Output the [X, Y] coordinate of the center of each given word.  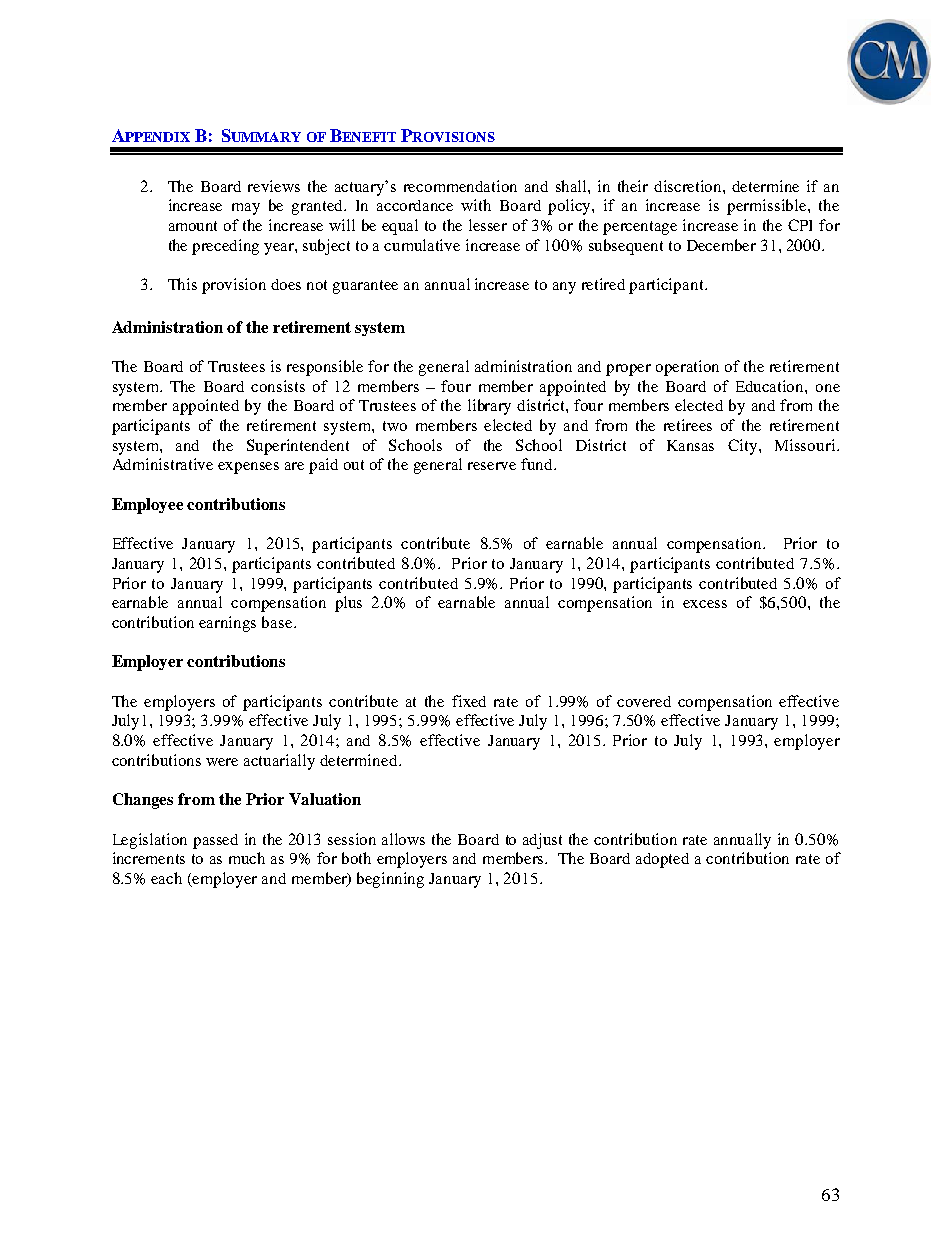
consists [278, 386]
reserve [492, 466]
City [744, 447]
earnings [227, 624]
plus [348, 604]
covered [644, 701]
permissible [768, 207]
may [246, 209]
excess [705, 604]
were [222, 762]
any [564, 288]
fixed [469, 701]
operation [687, 368]
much [247, 858]
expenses [248, 468]
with [476, 205]
